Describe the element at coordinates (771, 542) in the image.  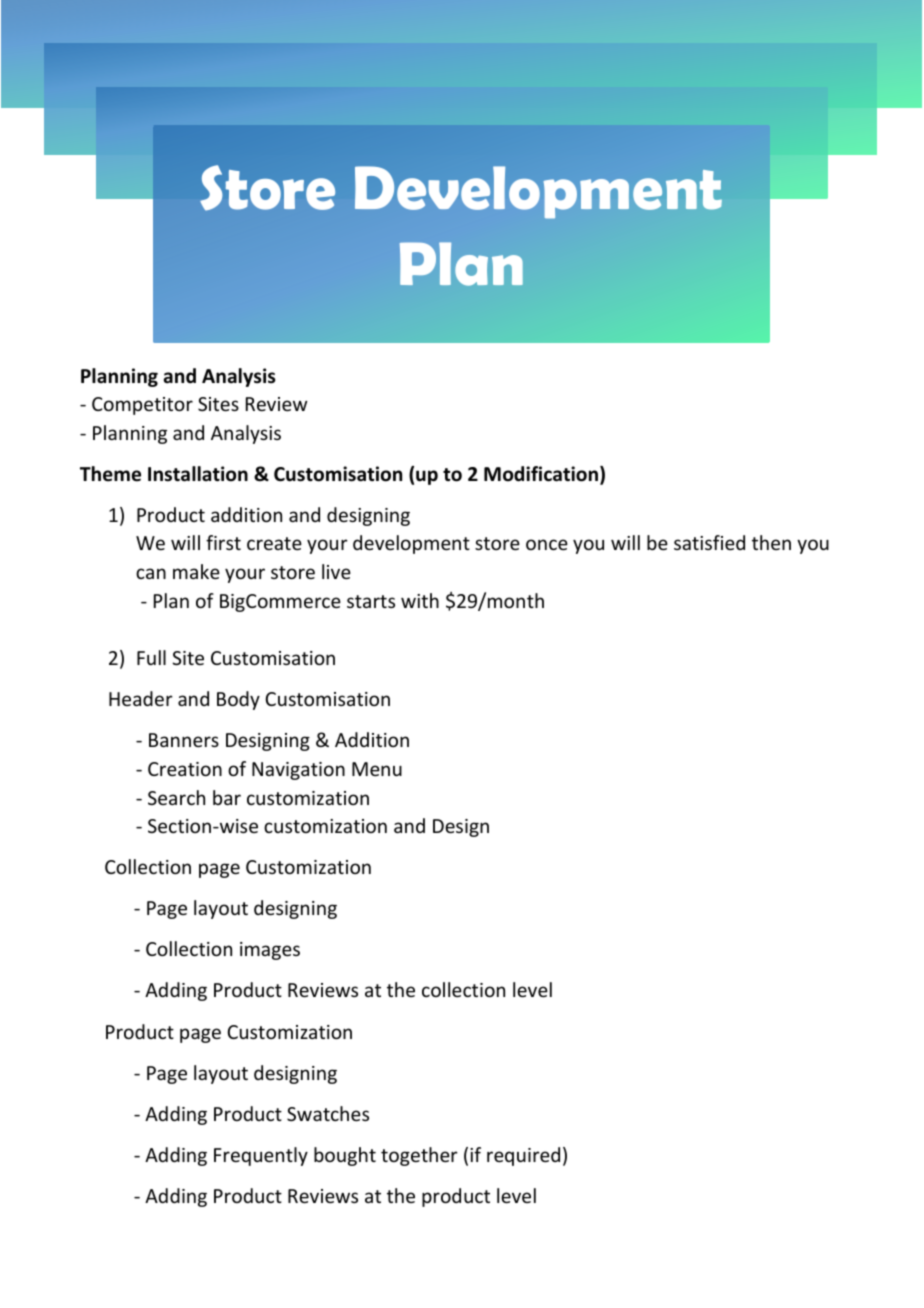
I see `then` at that location.
